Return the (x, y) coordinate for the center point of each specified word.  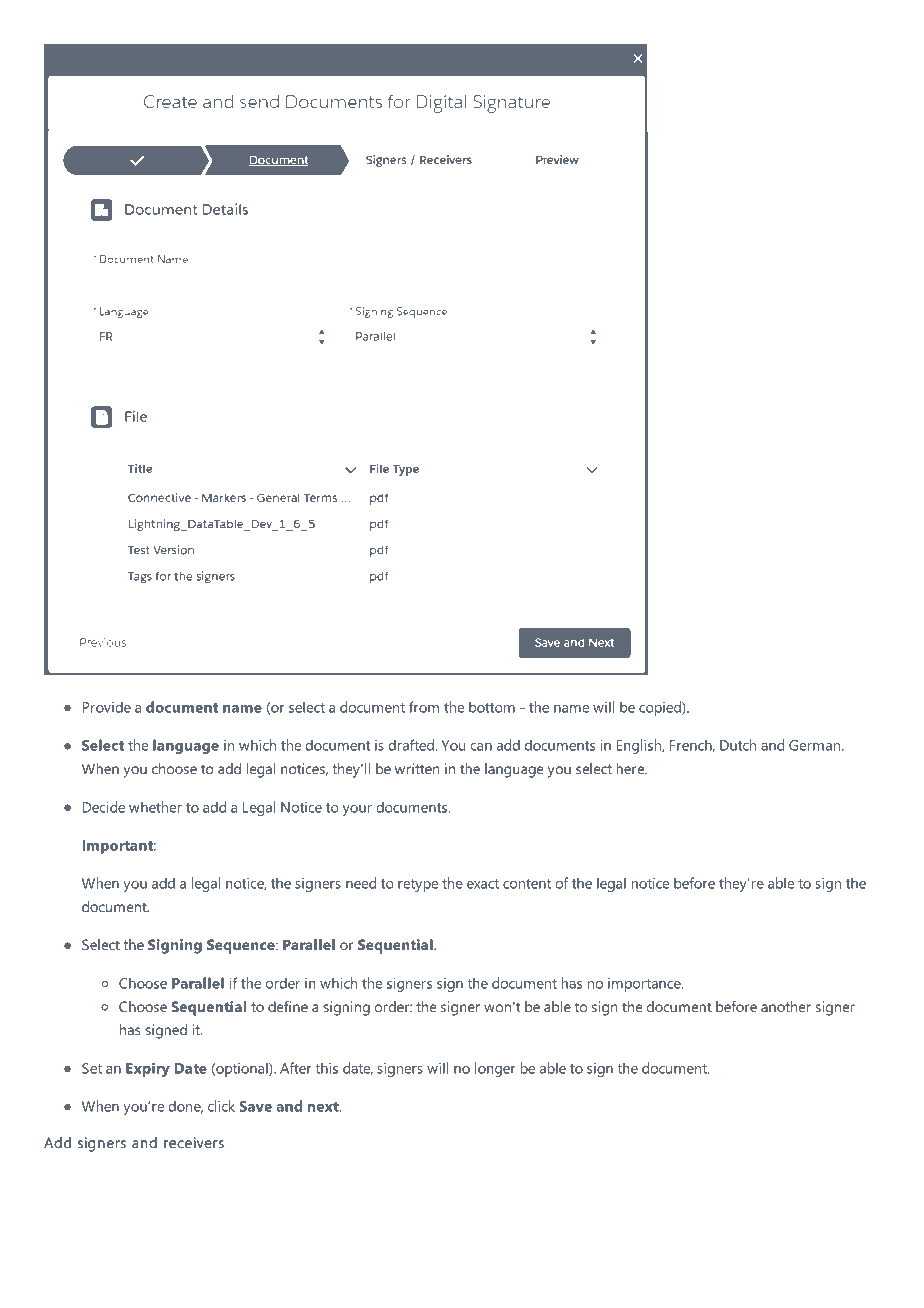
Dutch (738, 745)
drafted (412, 745)
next (324, 1107)
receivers (194, 1143)
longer (495, 1069)
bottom (492, 707)
